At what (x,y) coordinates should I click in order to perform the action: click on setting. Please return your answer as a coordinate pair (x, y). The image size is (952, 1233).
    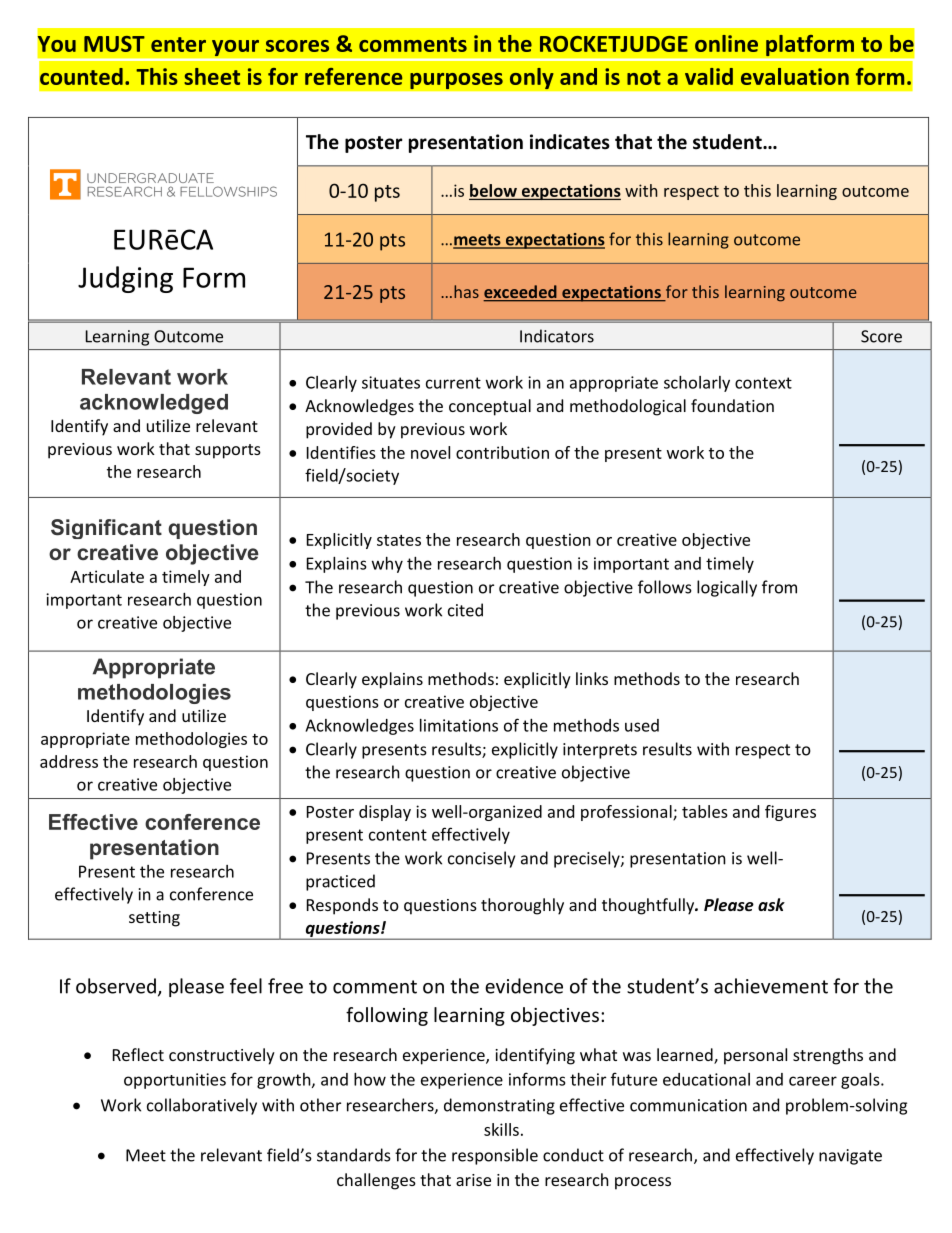
    Looking at the image, I should click on (154, 919).
